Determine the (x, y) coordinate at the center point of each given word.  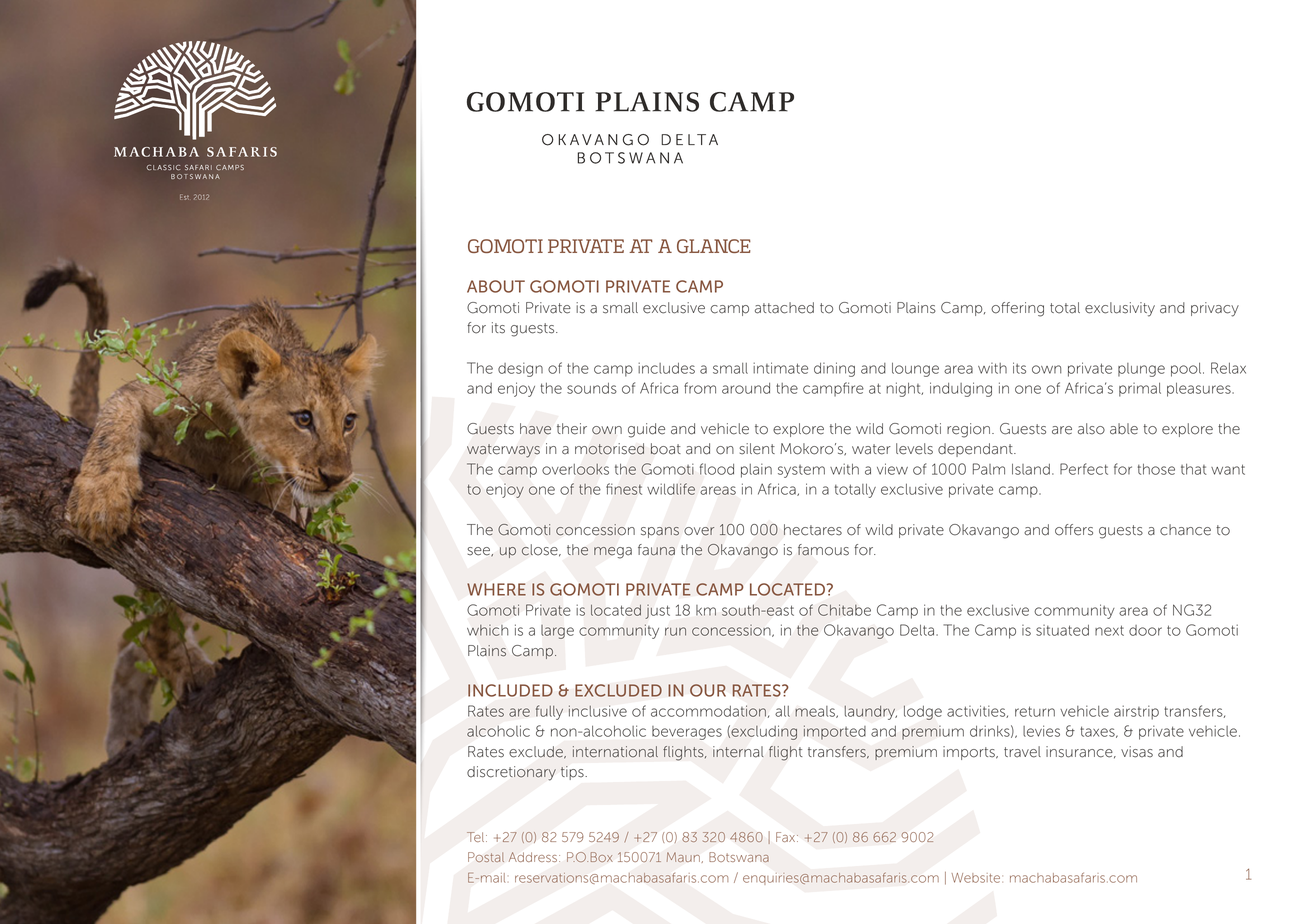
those (1156, 469)
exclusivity (1120, 309)
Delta (918, 630)
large (557, 632)
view (892, 469)
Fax (787, 837)
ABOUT (496, 286)
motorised (609, 449)
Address (533, 857)
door (1145, 630)
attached (784, 308)
